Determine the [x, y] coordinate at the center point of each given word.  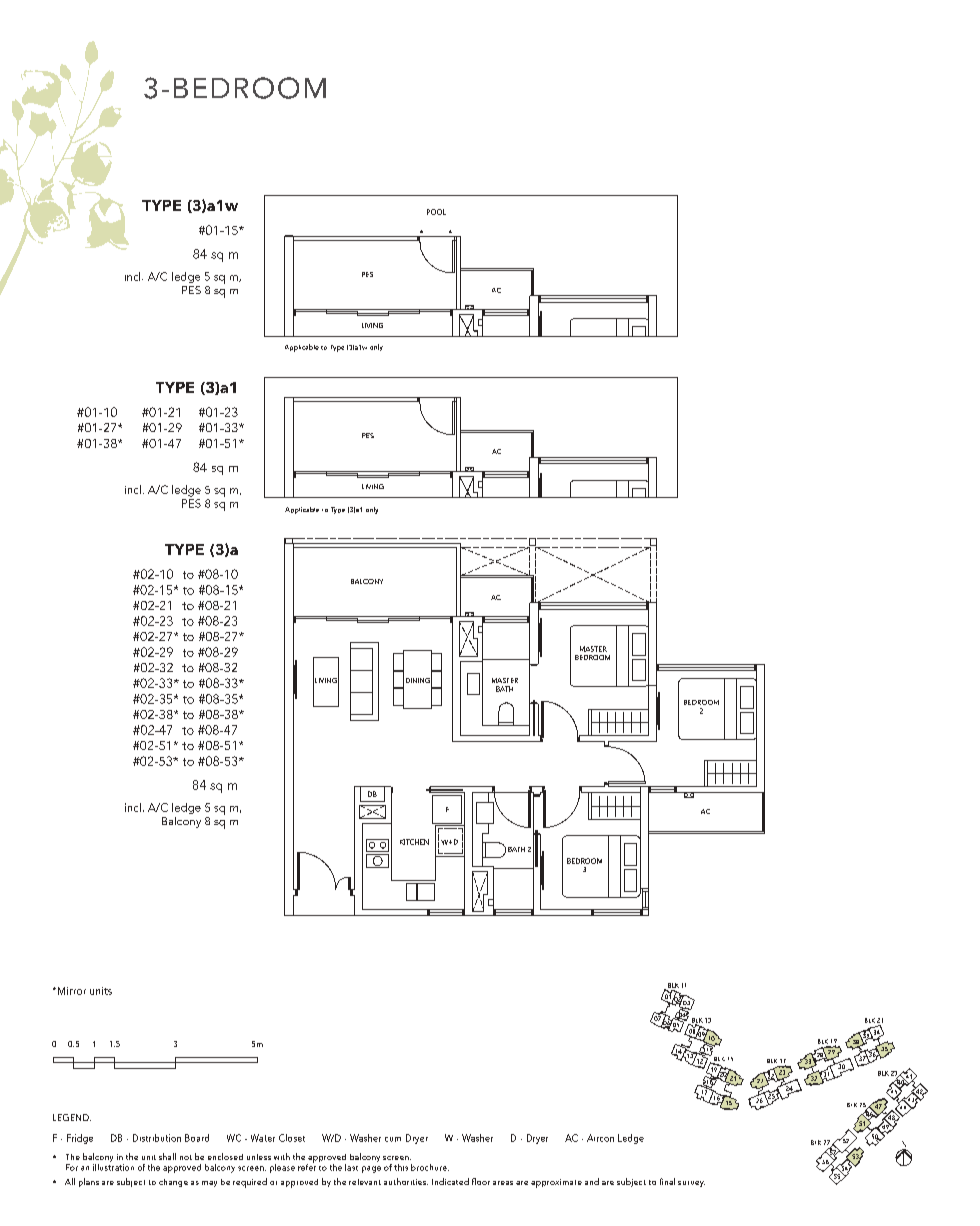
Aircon [600, 1138]
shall [167, 1156]
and [592, 1181]
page [371, 1169]
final [667, 1181]
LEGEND [72, 1117]
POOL [436, 212]
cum [393, 1139]
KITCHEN [414, 842]
